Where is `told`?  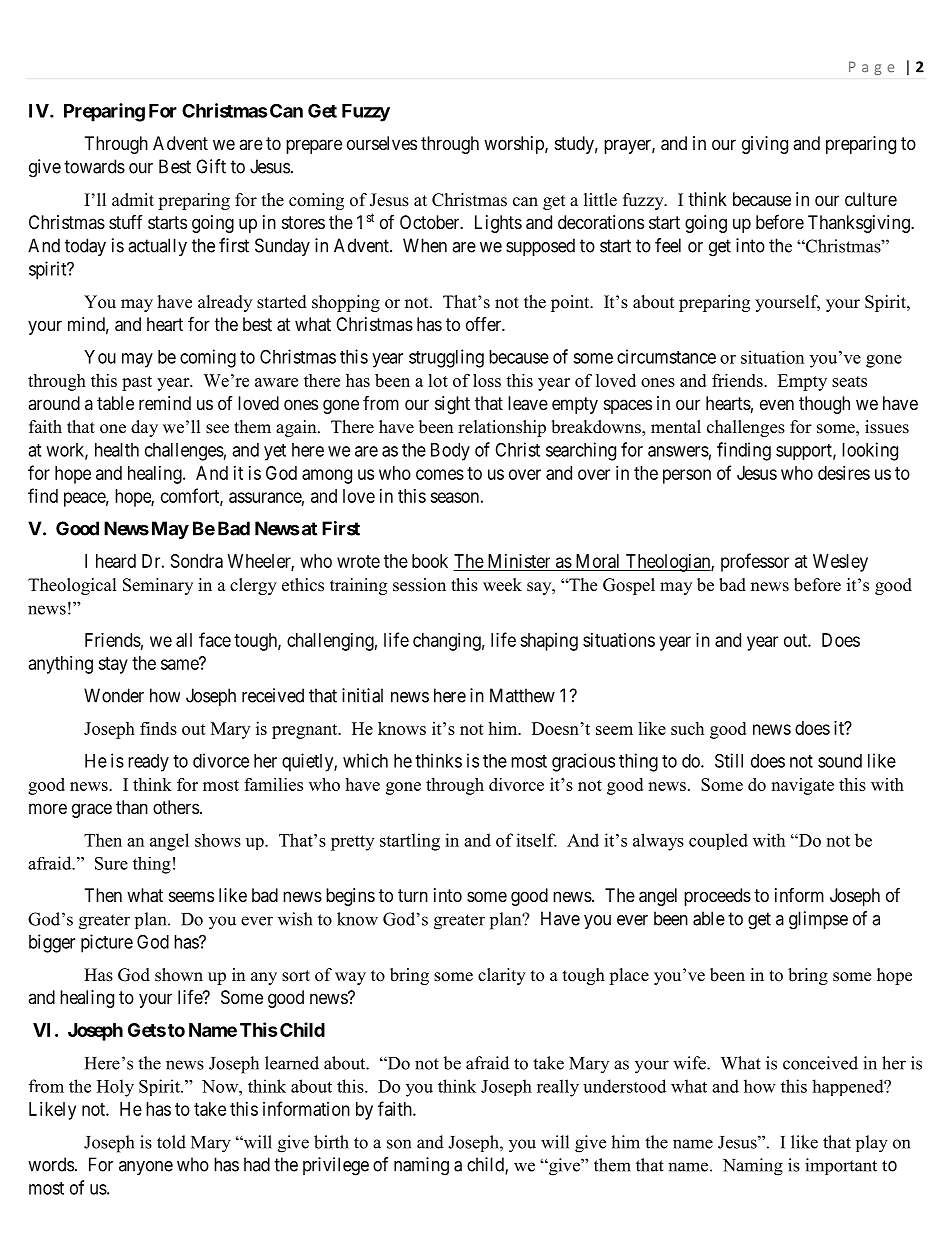 told is located at coordinates (171, 1142).
